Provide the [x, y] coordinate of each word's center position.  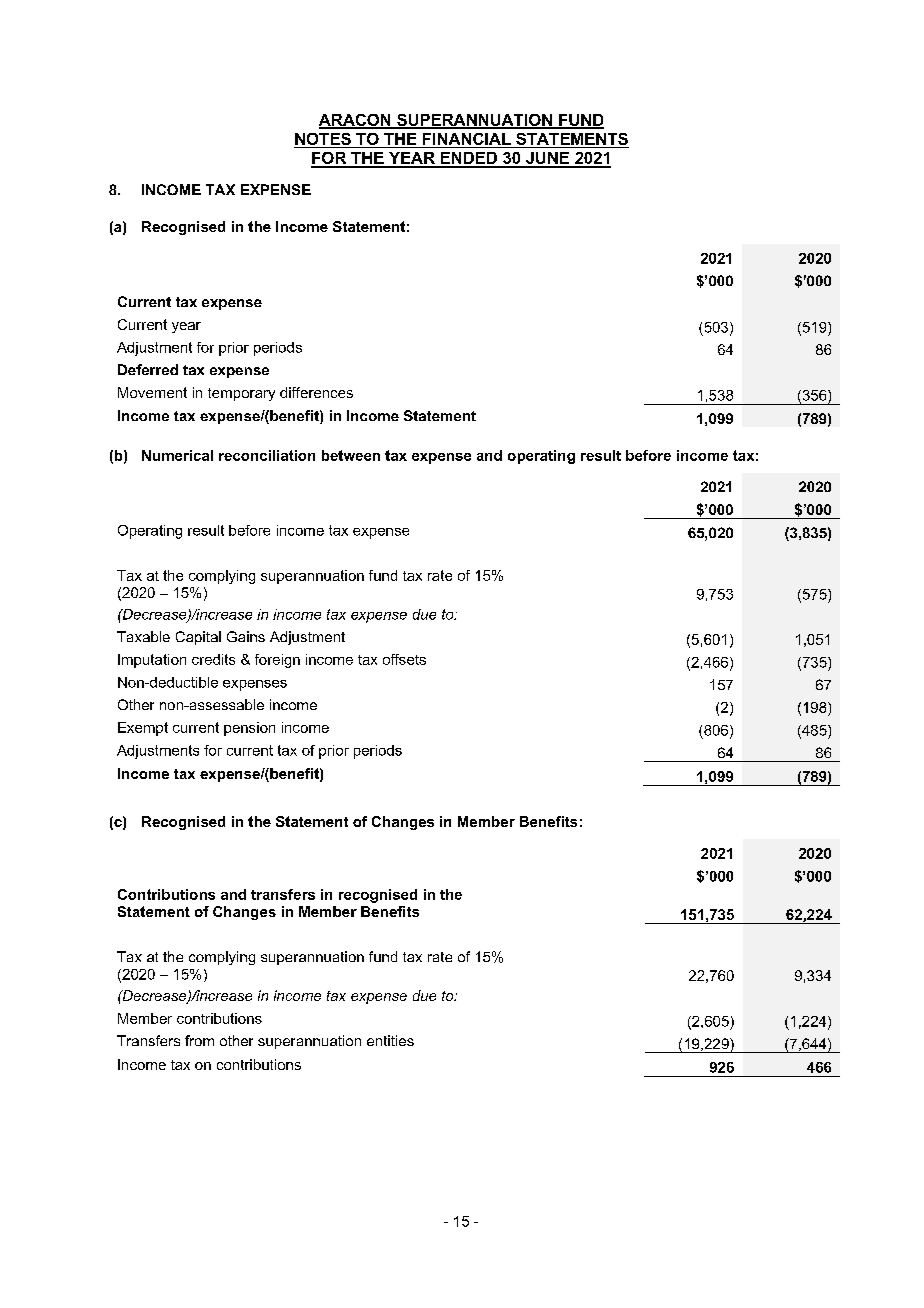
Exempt [143, 729]
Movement [152, 392]
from [199, 1040]
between [351, 455]
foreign [277, 661]
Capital [198, 638]
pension [249, 729]
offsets [404, 659]
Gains [246, 636]
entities [390, 1040]
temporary [241, 394]
